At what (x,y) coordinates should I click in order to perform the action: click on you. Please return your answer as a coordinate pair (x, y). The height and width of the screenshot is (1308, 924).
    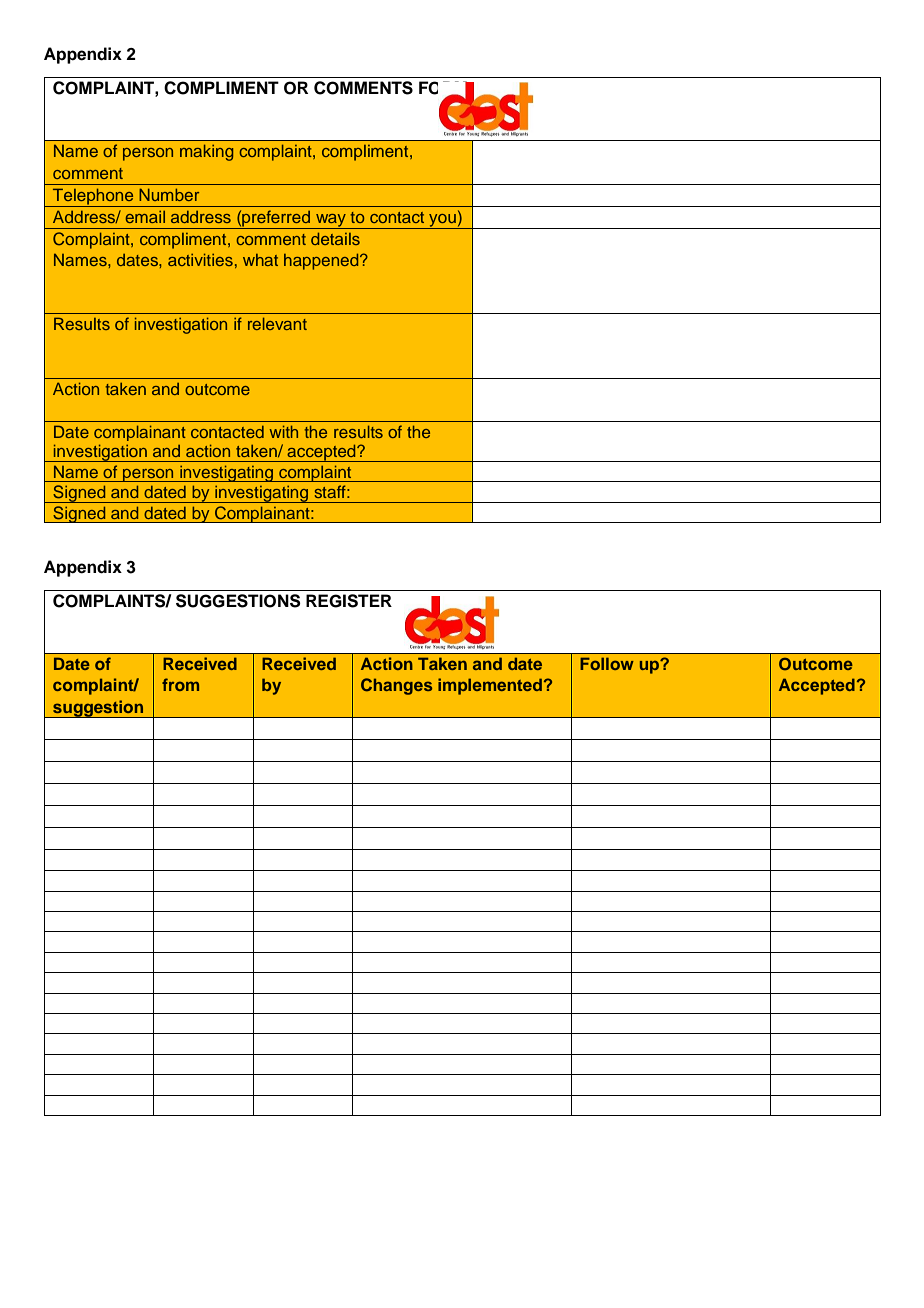
    Looking at the image, I should click on (442, 221).
